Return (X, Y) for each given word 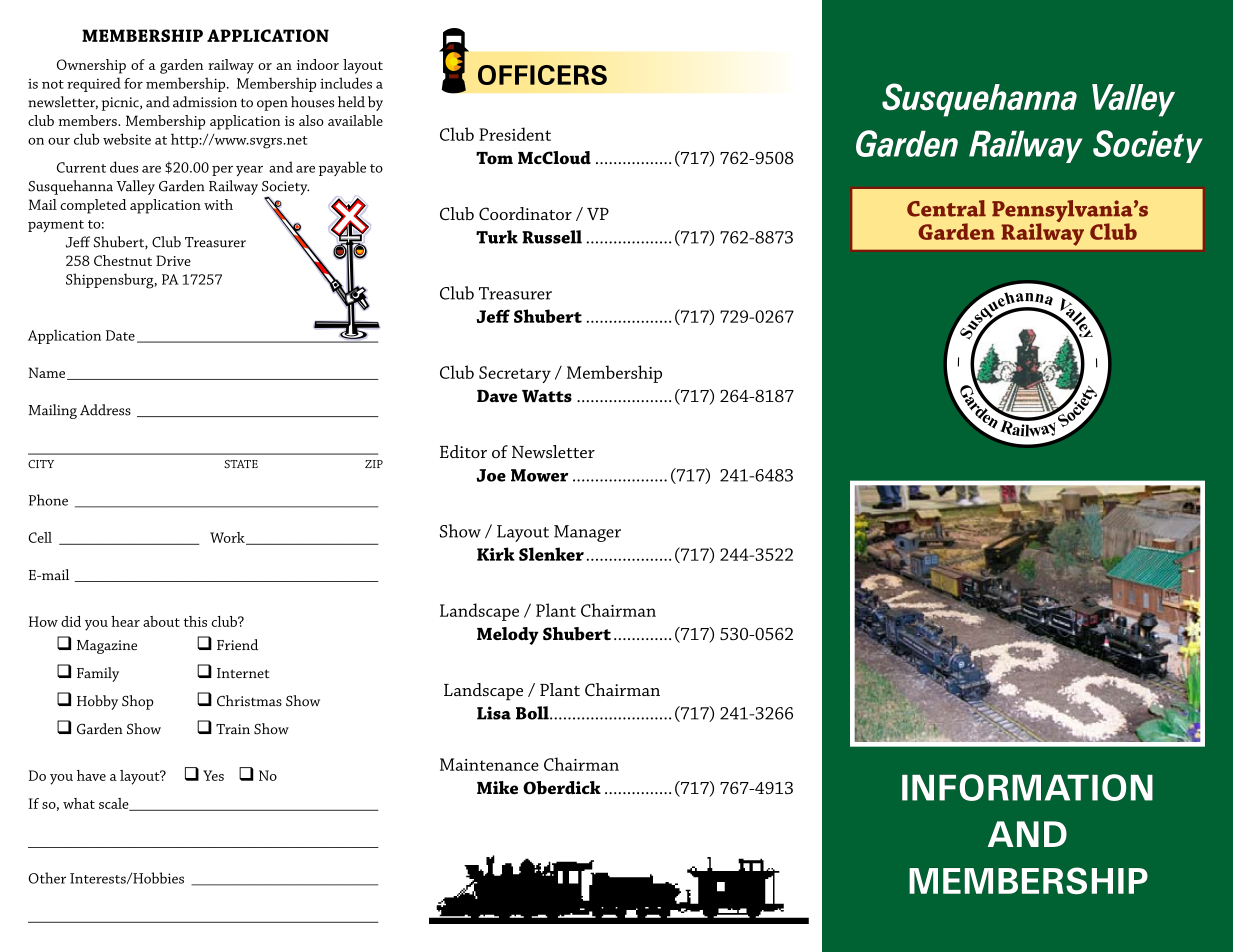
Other (47, 878)
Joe (491, 475)
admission (205, 102)
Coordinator (525, 213)
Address (105, 410)
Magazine (107, 647)
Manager (587, 533)
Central (946, 208)
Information (1027, 787)
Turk (497, 237)
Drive (173, 260)
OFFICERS (542, 75)
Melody (508, 636)
